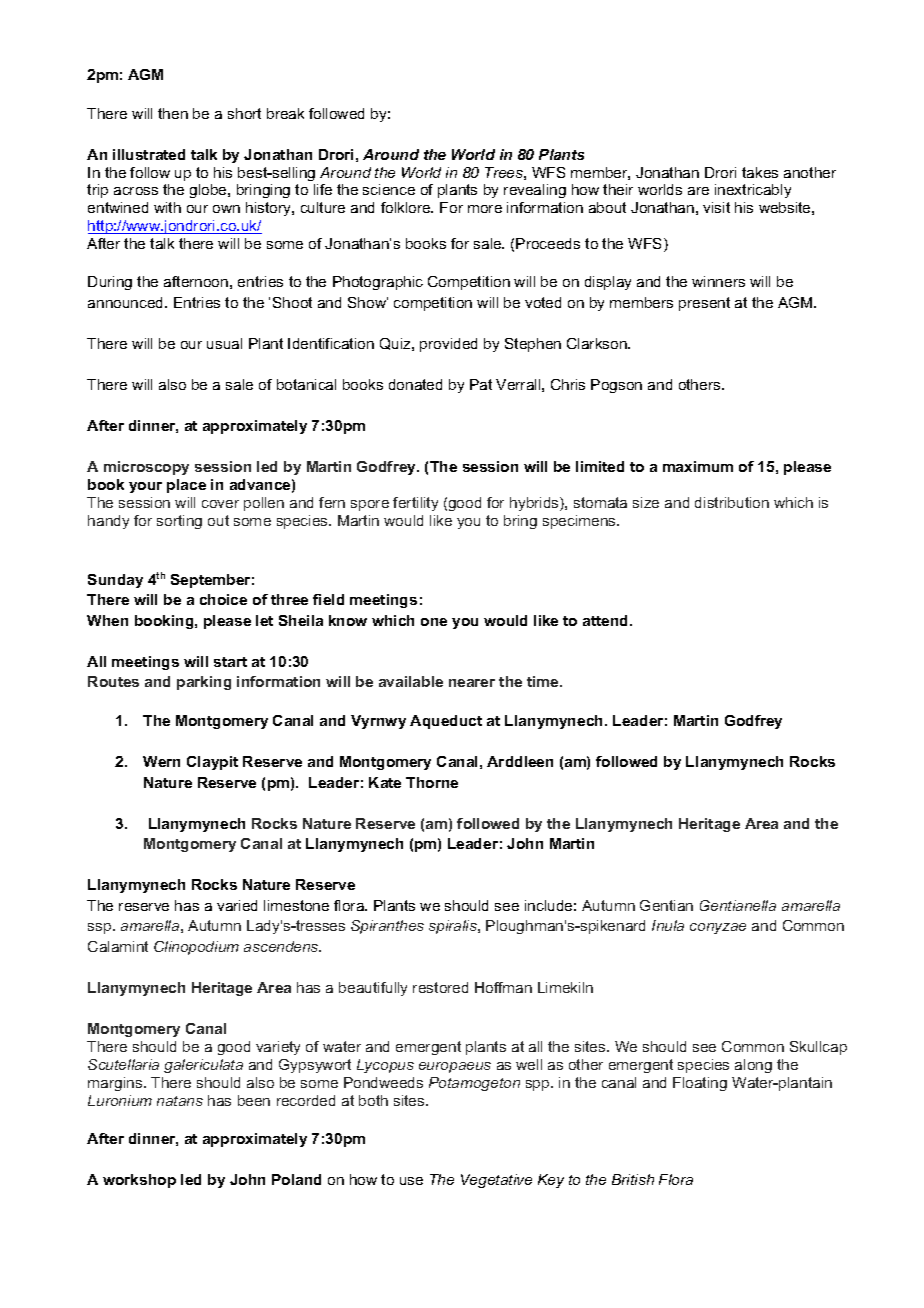 Image resolution: width=924 pixels, height=1308 pixels. What do you see at coordinates (496, 1181) in the screenshot?
I see `Vegetative` at bounding box center [496, 1181].
